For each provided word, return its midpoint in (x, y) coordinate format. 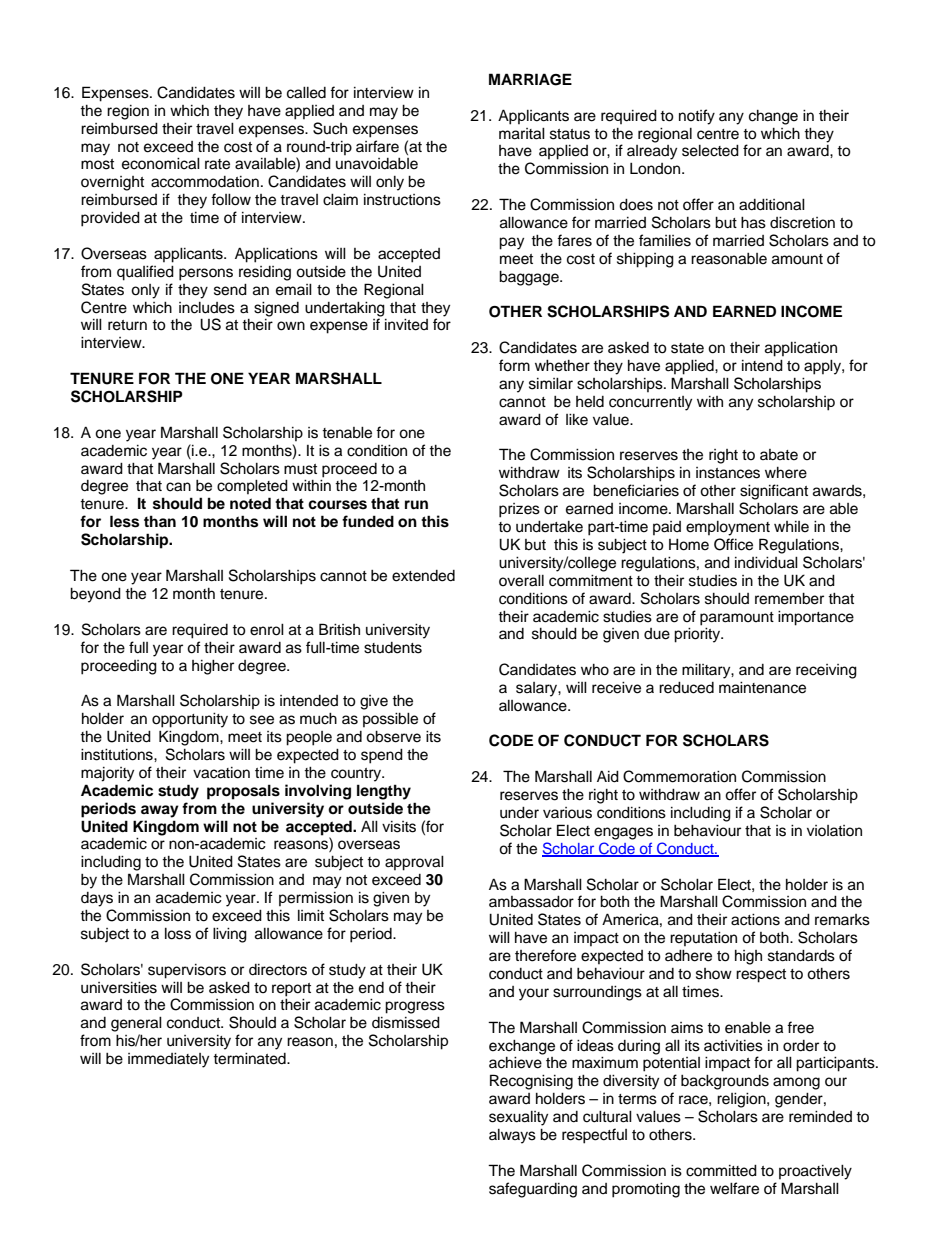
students (393, 648)
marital (522, 134)
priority (698, 635)
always (512, 1136)
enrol (267, 630)
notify (697, 117)
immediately (168, 1060)
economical (161, 164)
